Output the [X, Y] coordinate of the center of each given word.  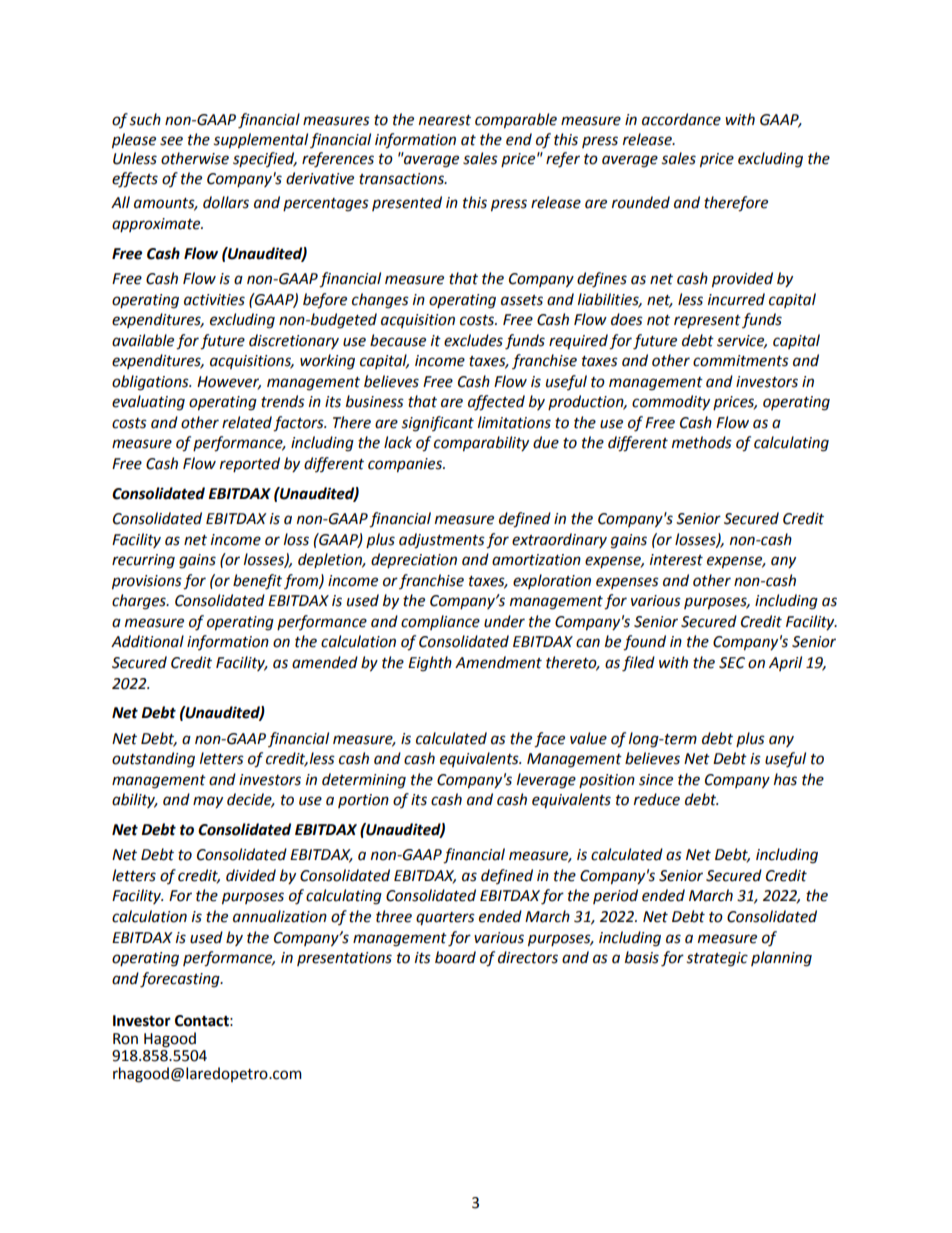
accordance [681, 119]
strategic [717, 959]
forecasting [181, 980]
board [455, 957]
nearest [445, 120]
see [171, 141]
